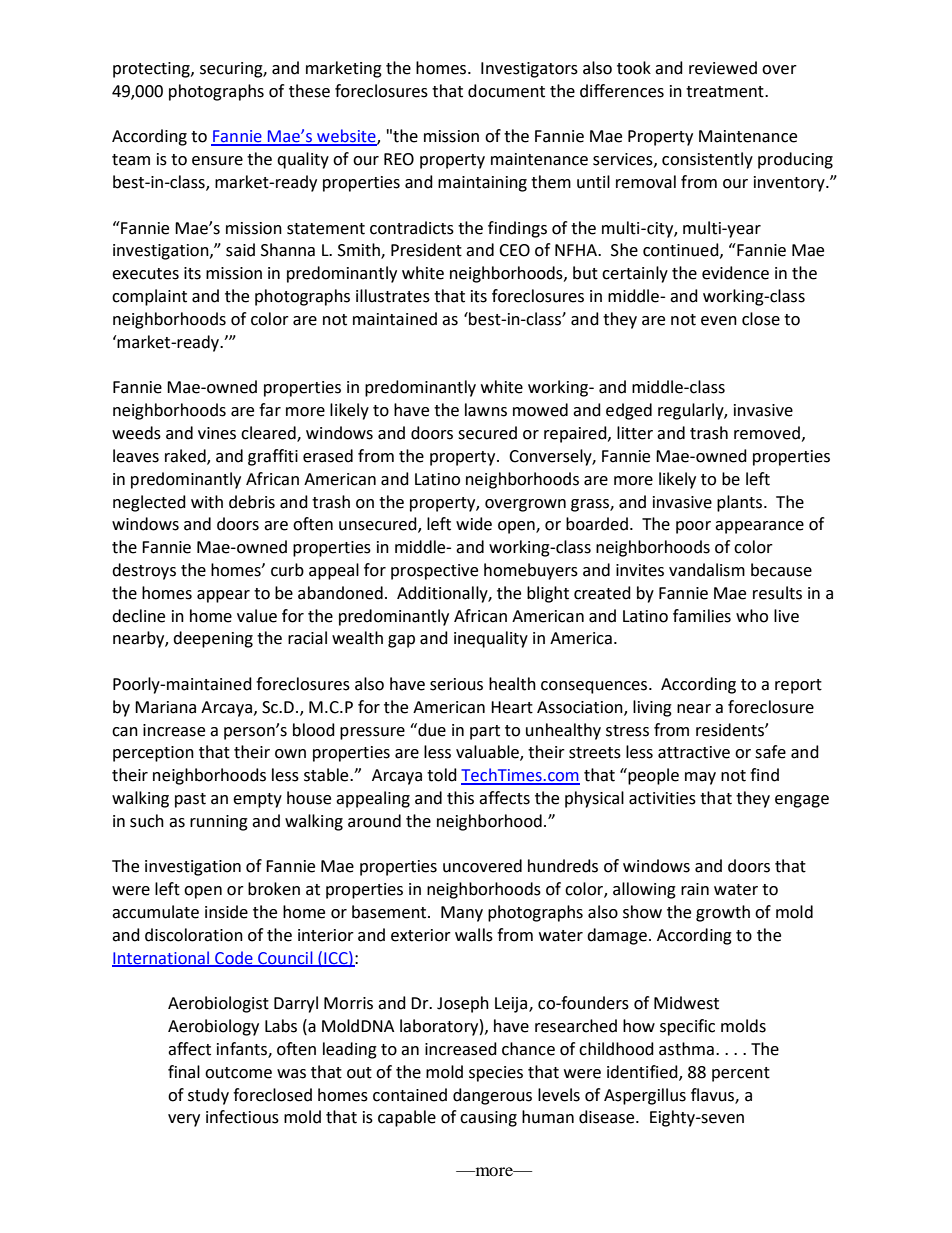 The height and width of the page is (1233, 952). Describe the element at coordinates (219, 823) in the page. I see `running` at that location.
